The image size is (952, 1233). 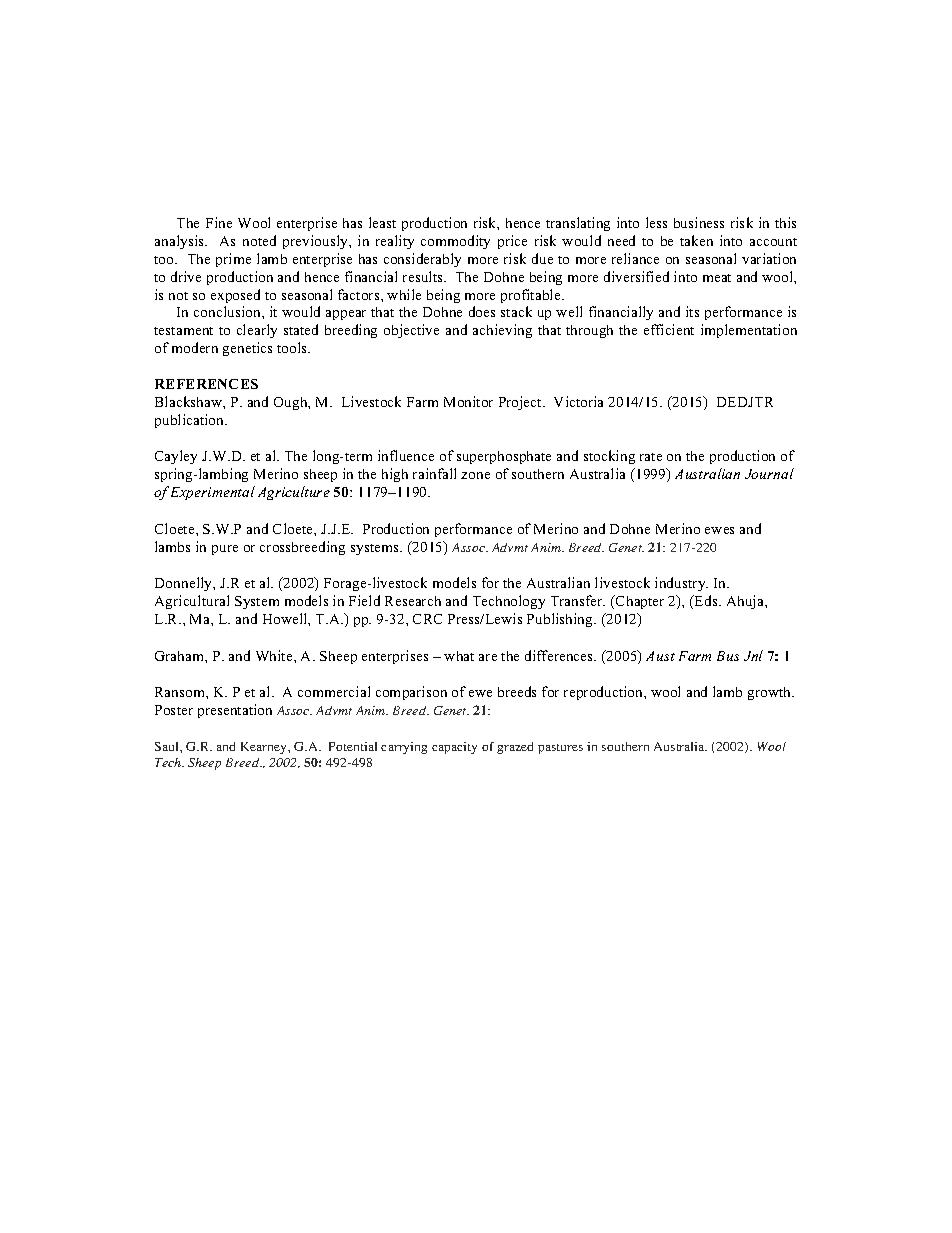 I want to click on noted, so click(x=259, y=240).
